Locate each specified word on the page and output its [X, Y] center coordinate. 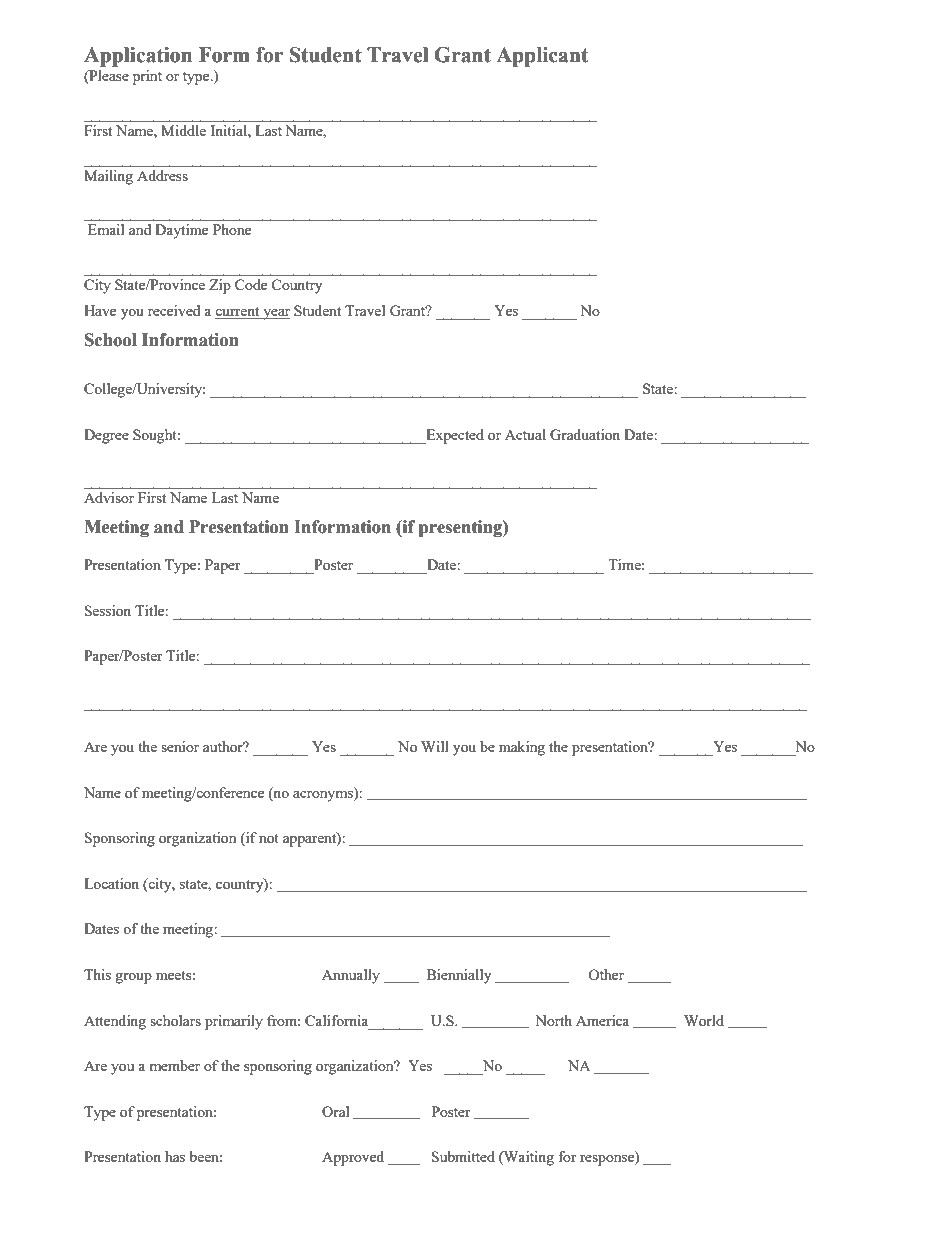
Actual [525, 434]
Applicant [542, 57]
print [147, 77]
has [175, 1156]
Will [435, 746]
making [522, 748]
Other [606, 974]
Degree [106, 436]
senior [180, 746]
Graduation [585, 434]
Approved [353, 1158]
